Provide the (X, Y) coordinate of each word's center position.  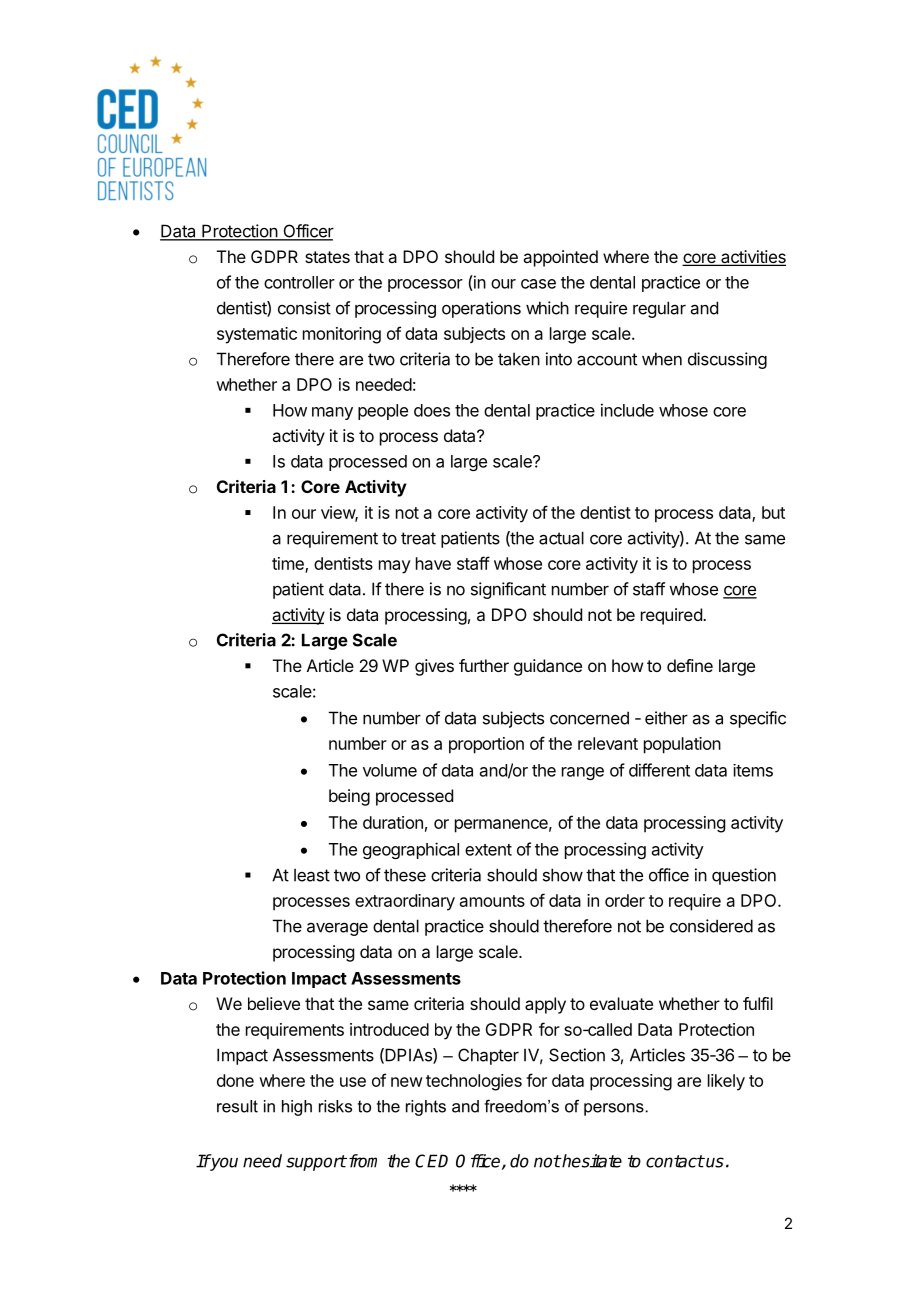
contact (675, 1161)
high (297, 1108)
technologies (474, 1082)
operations (481, 309)
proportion (486, 745)
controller (299, 282)
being (349, 797)
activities (752, 258)
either (666, 718)
